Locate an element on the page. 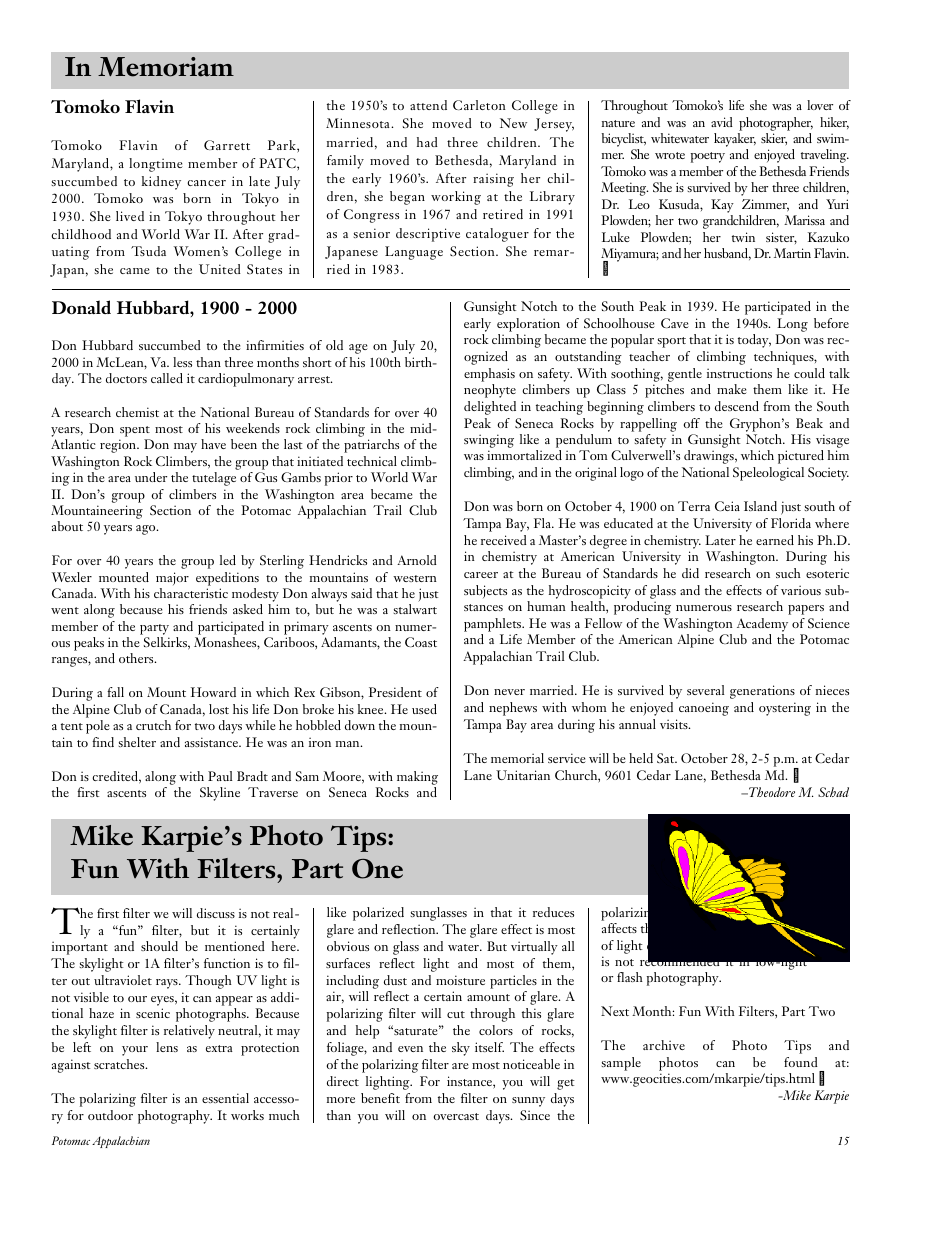 Image resolution: width=952 pixels, height=1233 pixels. major is located at coordinates (172, 578).
